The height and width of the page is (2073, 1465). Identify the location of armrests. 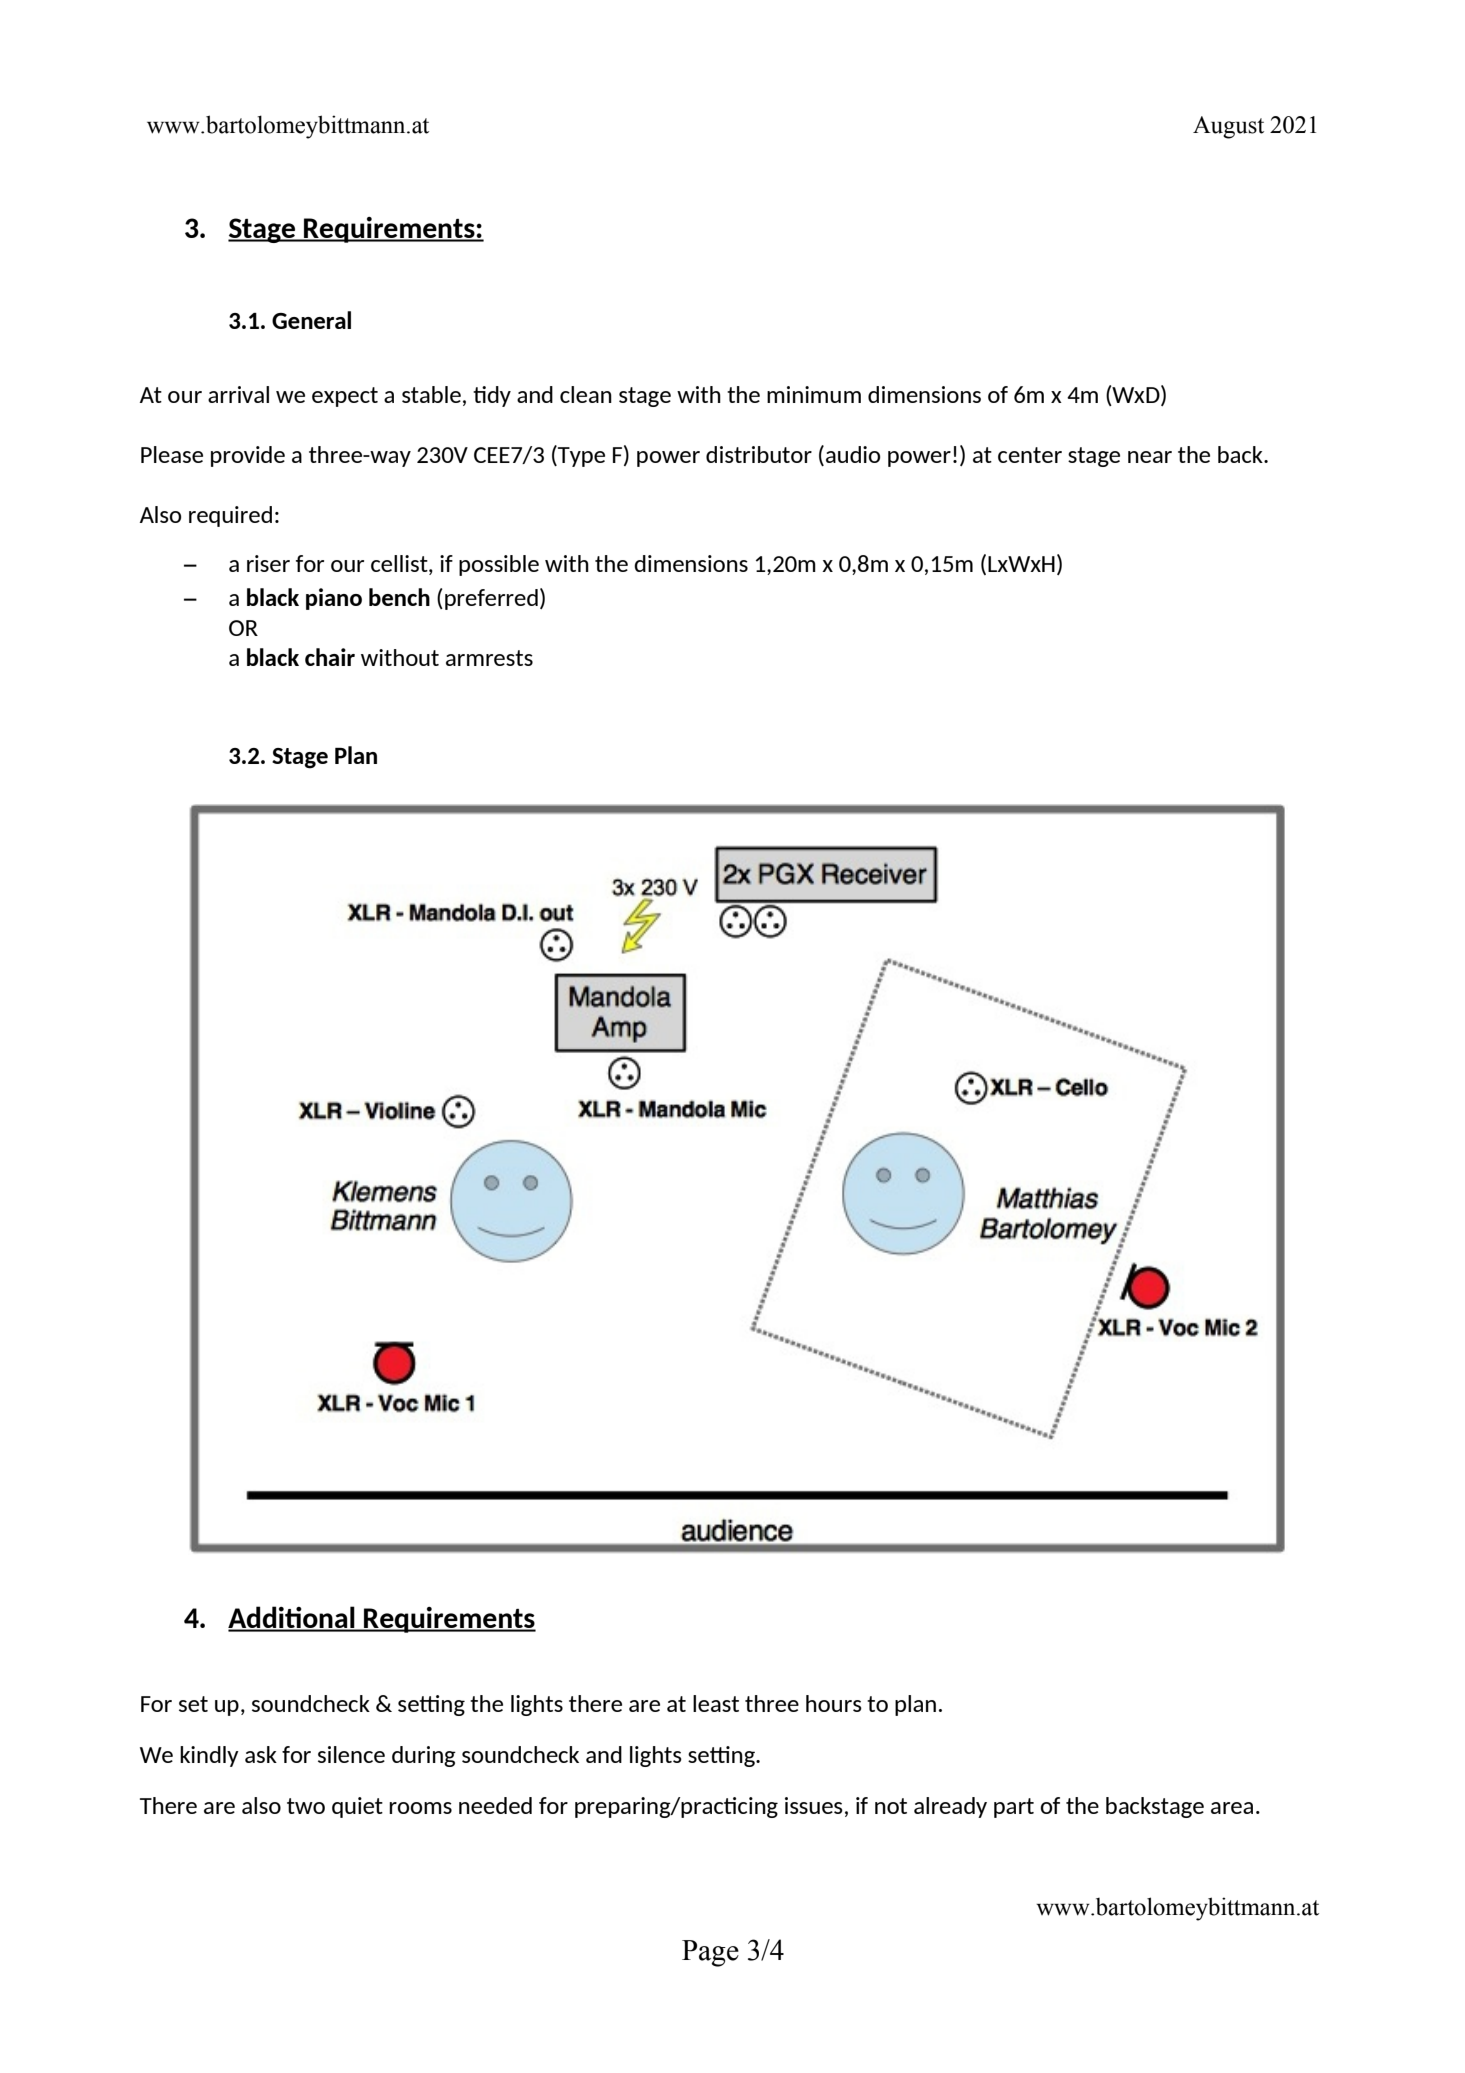
(489, 658).
